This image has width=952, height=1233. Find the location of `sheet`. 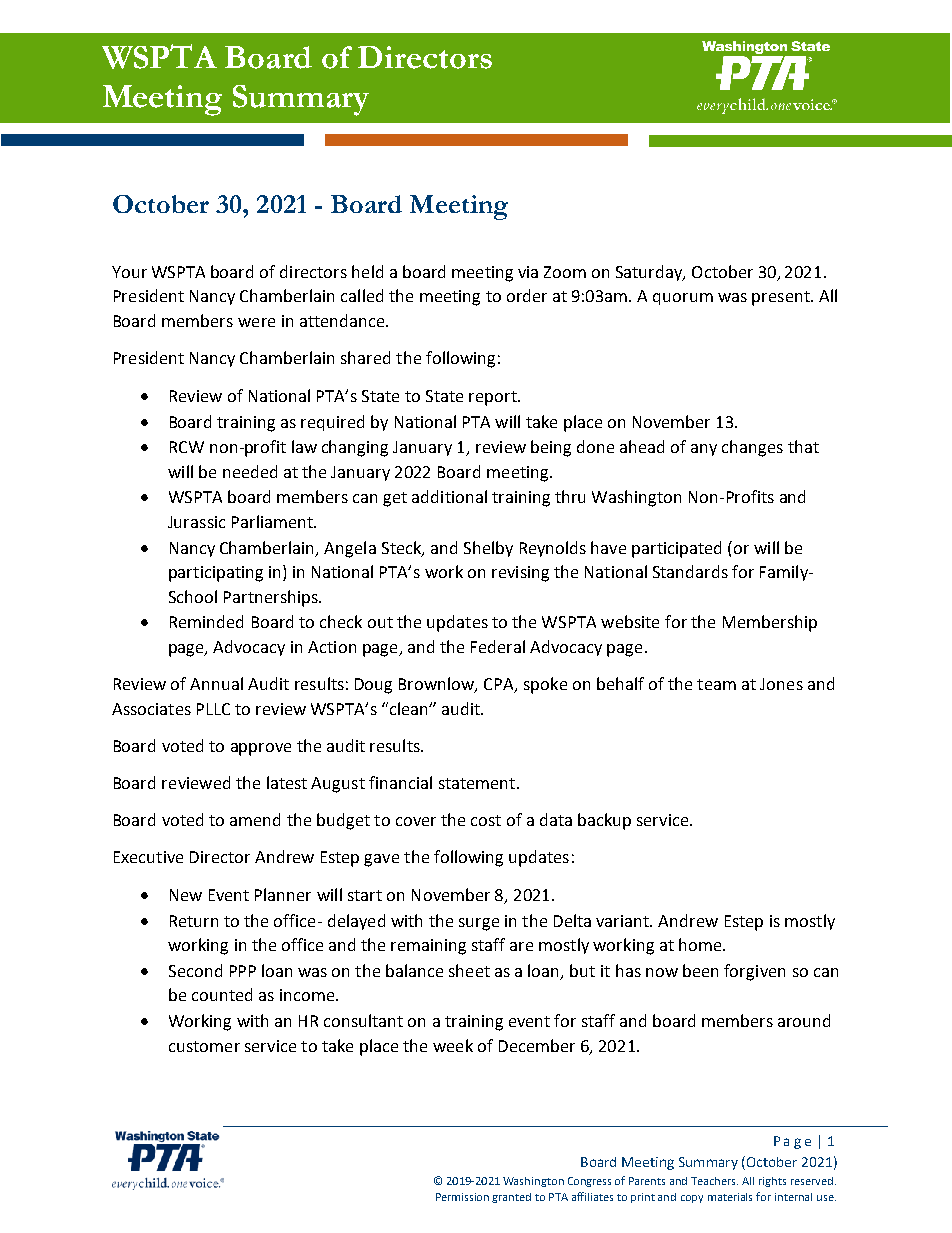

sheet is located at coordinates (469, 970).
